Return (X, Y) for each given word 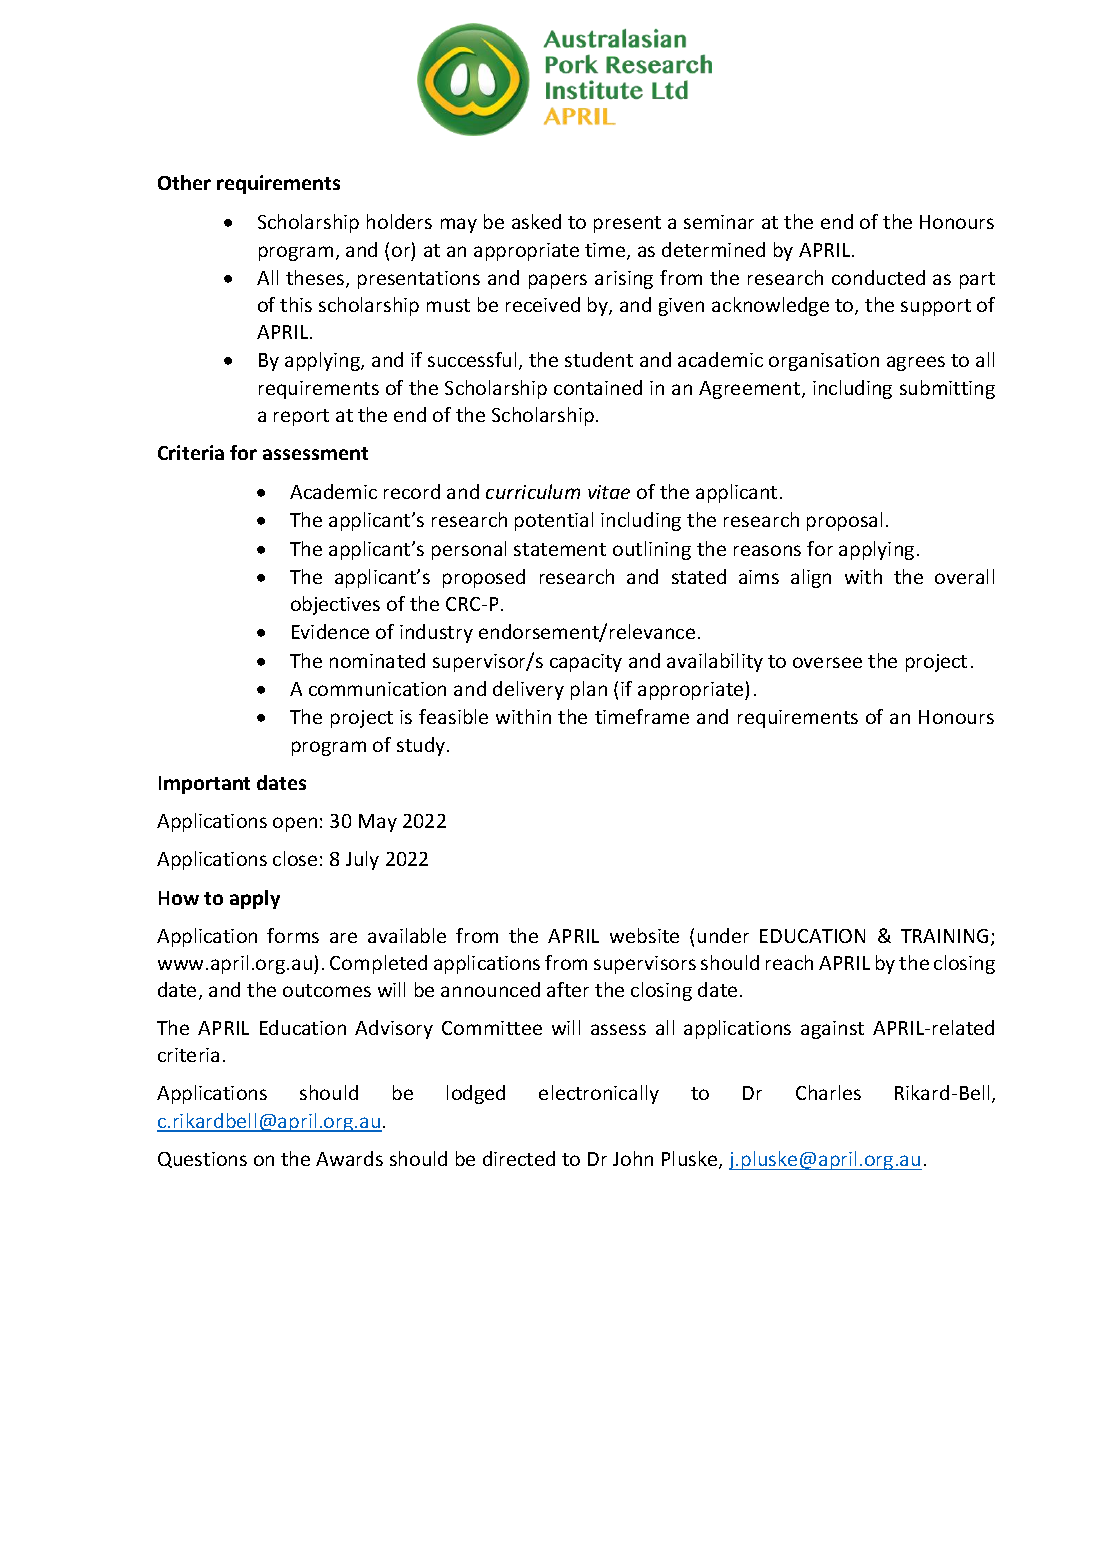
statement (560, 549)
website (644, 935)
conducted (878, 277)
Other (184, 182)
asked (536, 221)
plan (589, 690)
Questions (202, 1160)
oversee (827, 662)
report (301, 417)
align (811, 578)
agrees (916, 363)
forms (293, 935)
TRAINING (944, 936)
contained (598, 387)
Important (204, 785)
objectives (335, 605)
